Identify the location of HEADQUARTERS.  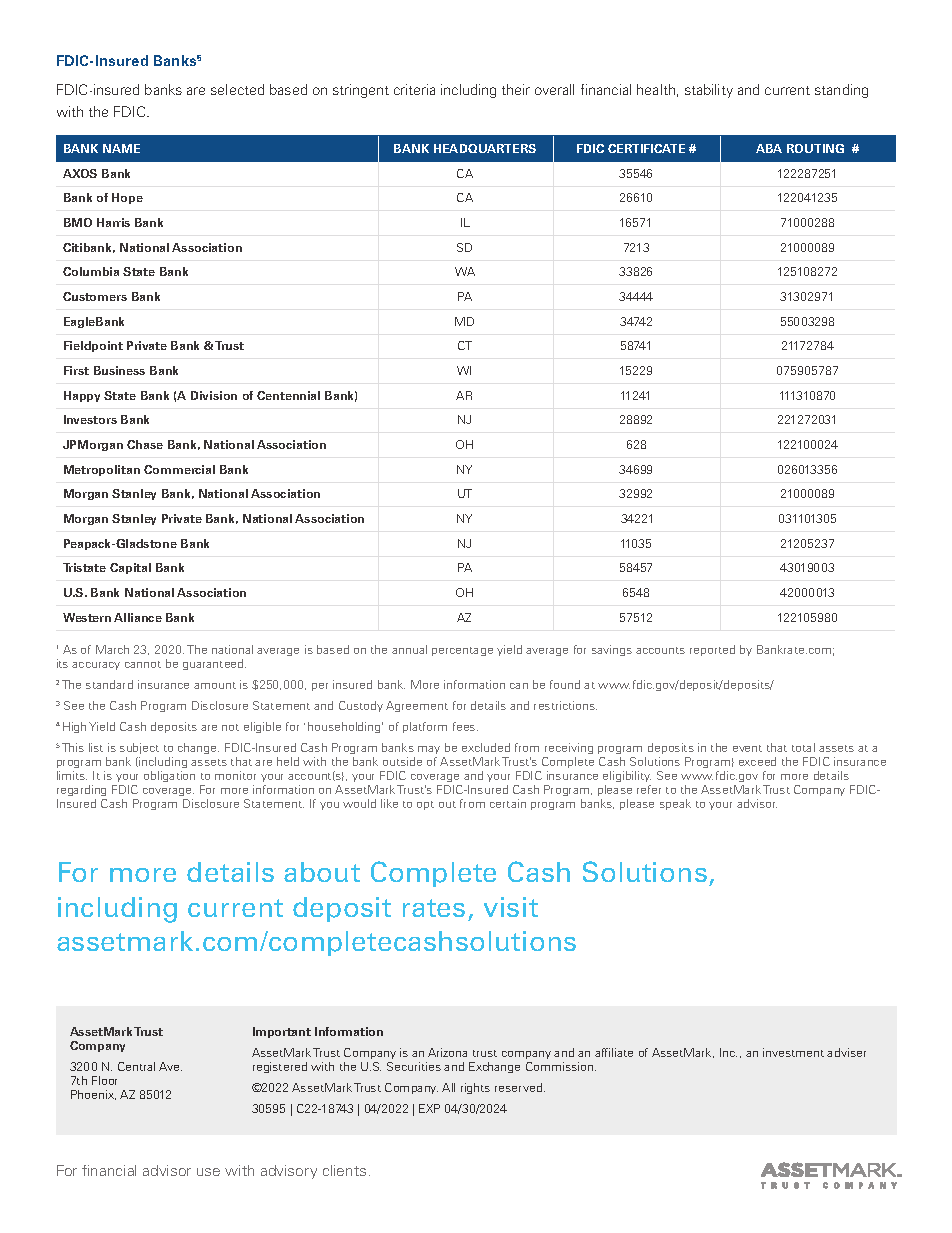
(485, 148).
